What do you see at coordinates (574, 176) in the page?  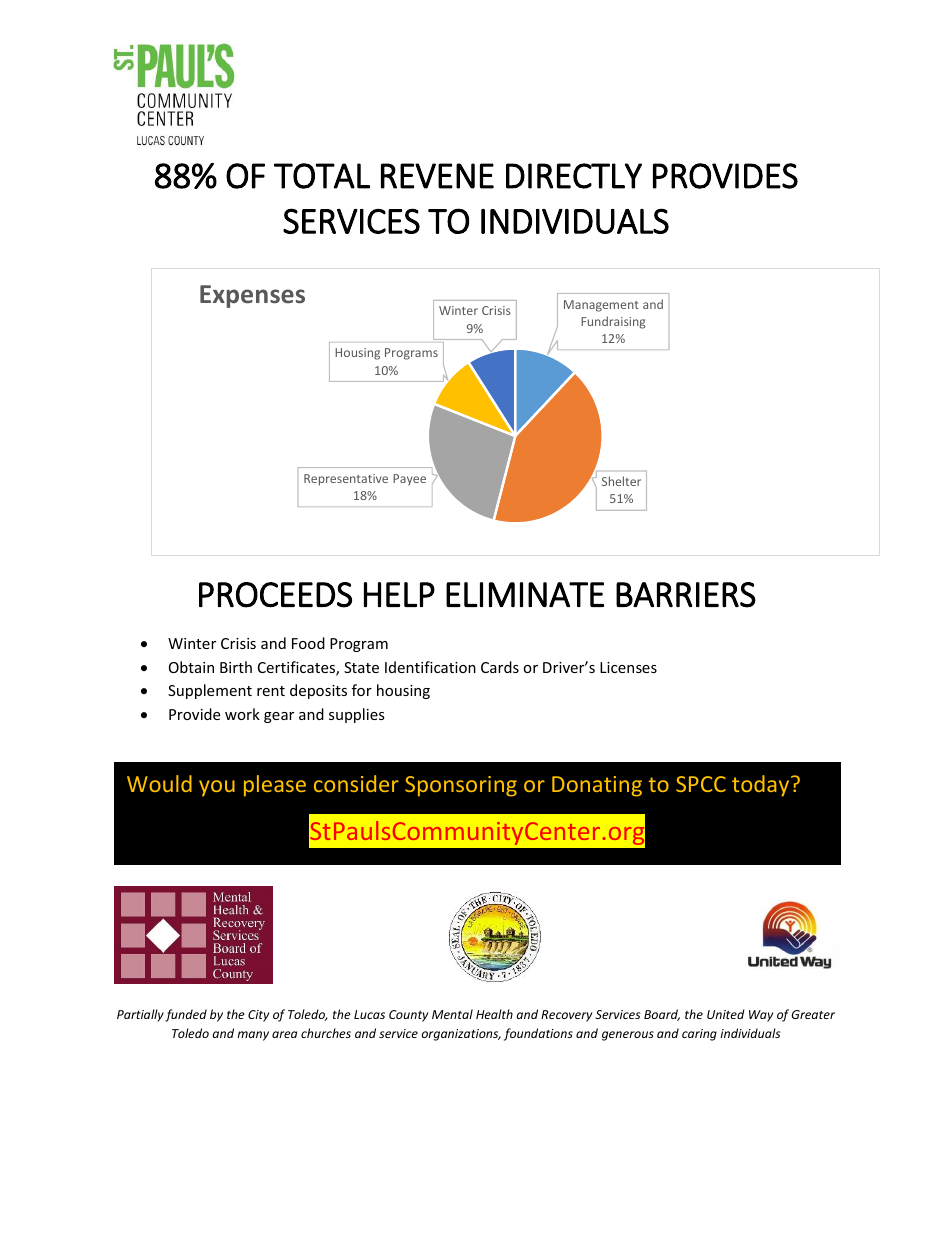 I see `DIRECTLY` at bounding box center [574, 176].
